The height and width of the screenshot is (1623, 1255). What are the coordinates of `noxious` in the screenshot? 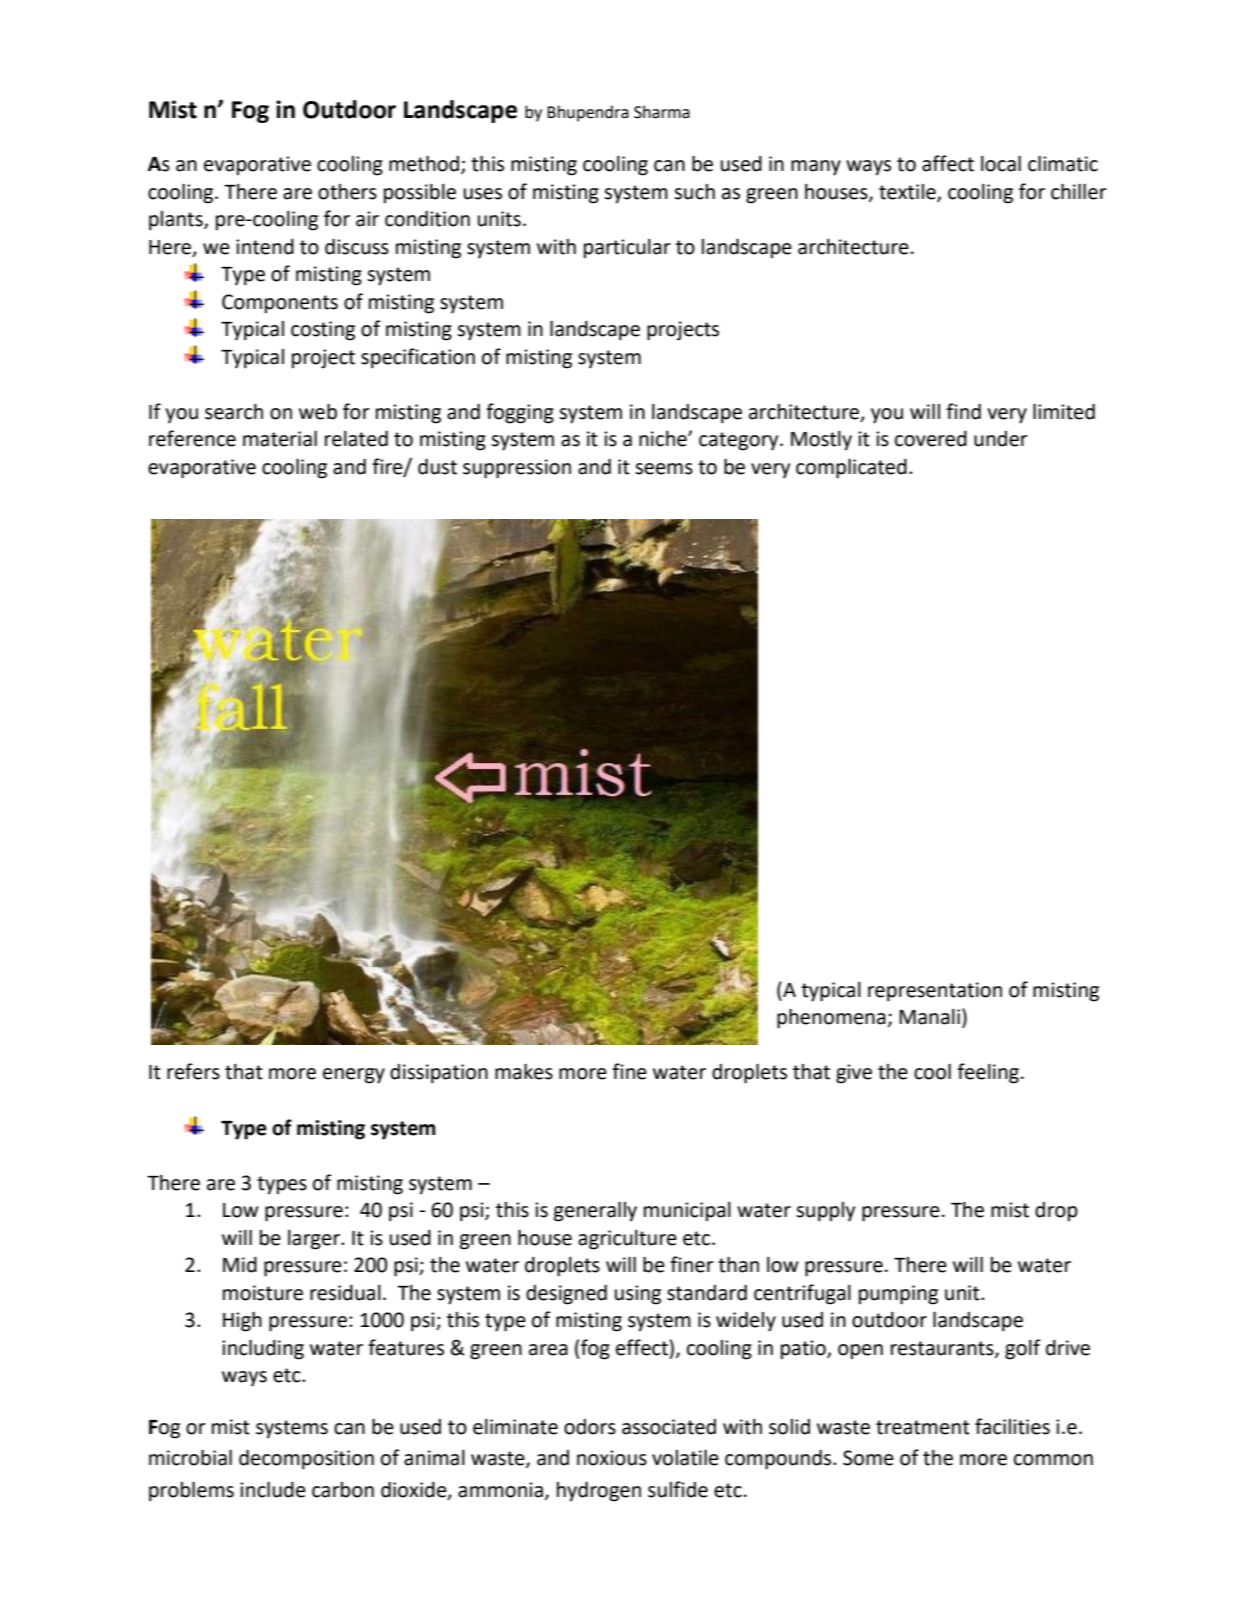 It's located at (612, 1458).
